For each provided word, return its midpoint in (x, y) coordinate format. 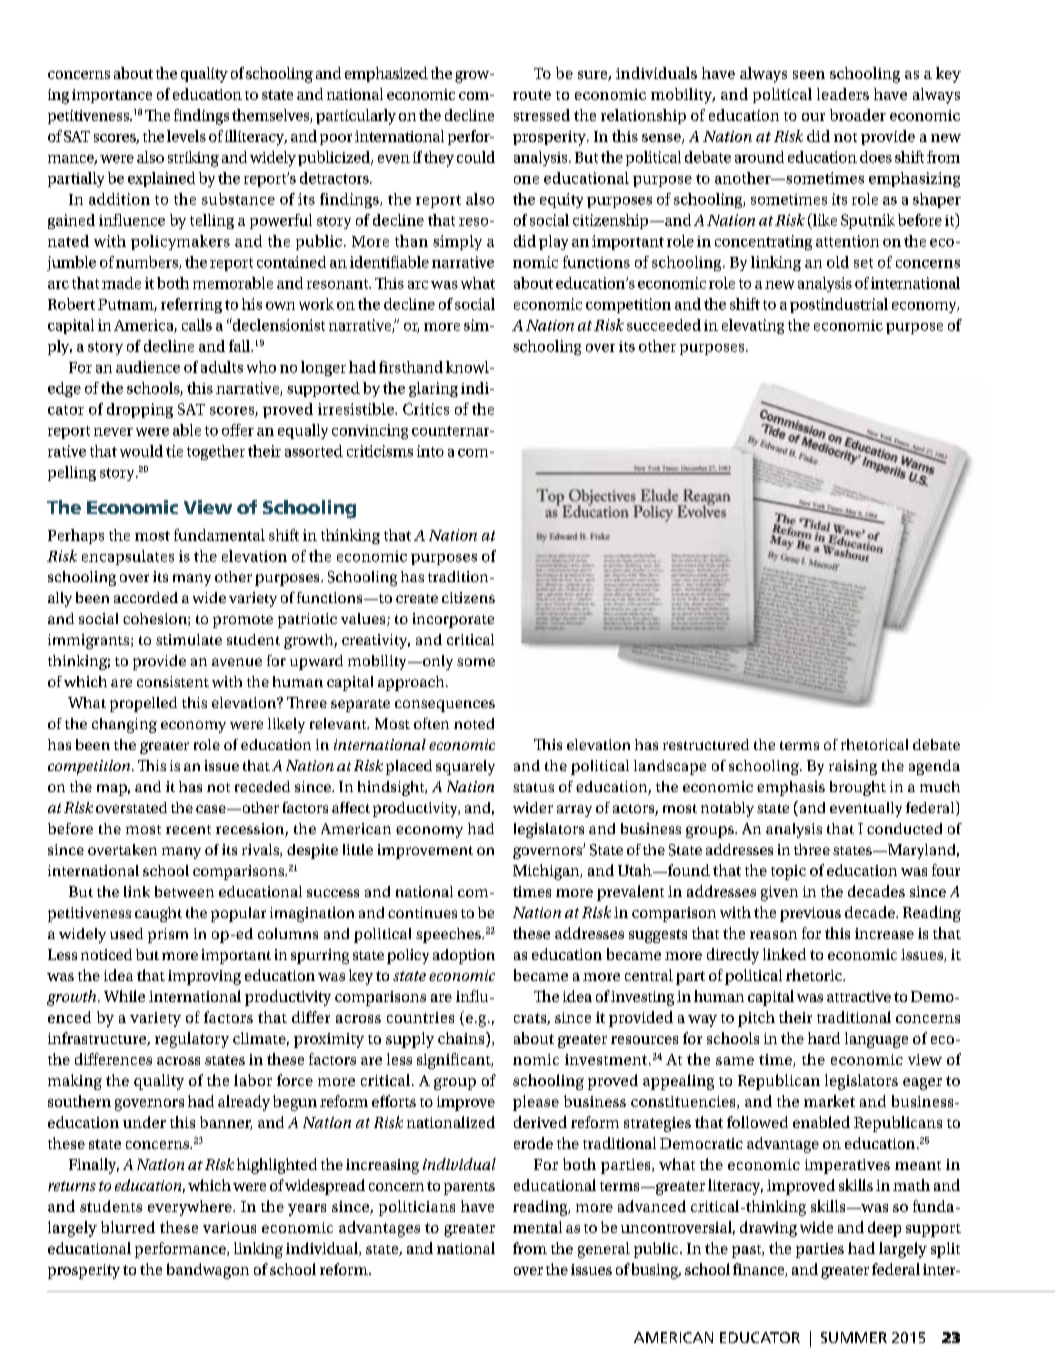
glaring (433, 389)
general (604, 1250)
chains (462, 1039)
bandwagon (208, 1271)
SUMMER (854, 1337)
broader (858, 115)
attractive (859, 996)
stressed (542, 115)
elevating (753, 326)
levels (186, 136)
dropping (140, 410)
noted (474, 723)
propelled (143, 704)
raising (853, 767)
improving (204, 977)
